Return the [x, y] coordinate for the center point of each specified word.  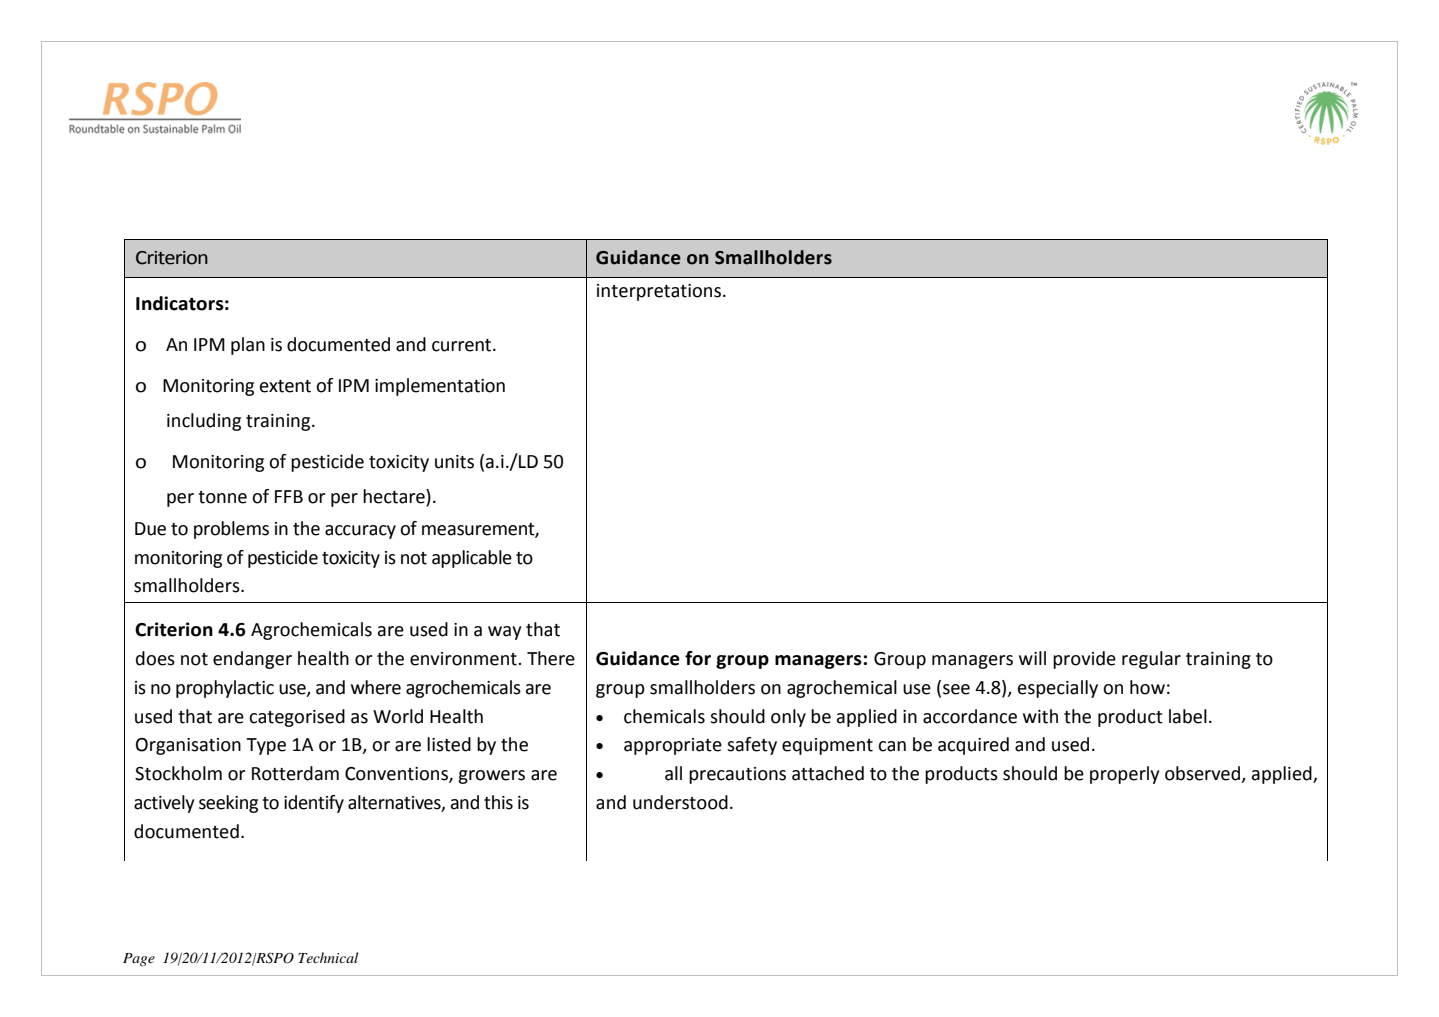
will [1032, 658]
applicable [472, 559]
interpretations [659, 292]
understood [680, 802]
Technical [328, 957]
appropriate [673, 746]
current [463, 345]
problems [231, 530]
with [1040, 716]
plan [248, 346]
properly [1124, 775]
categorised [297, 718]
